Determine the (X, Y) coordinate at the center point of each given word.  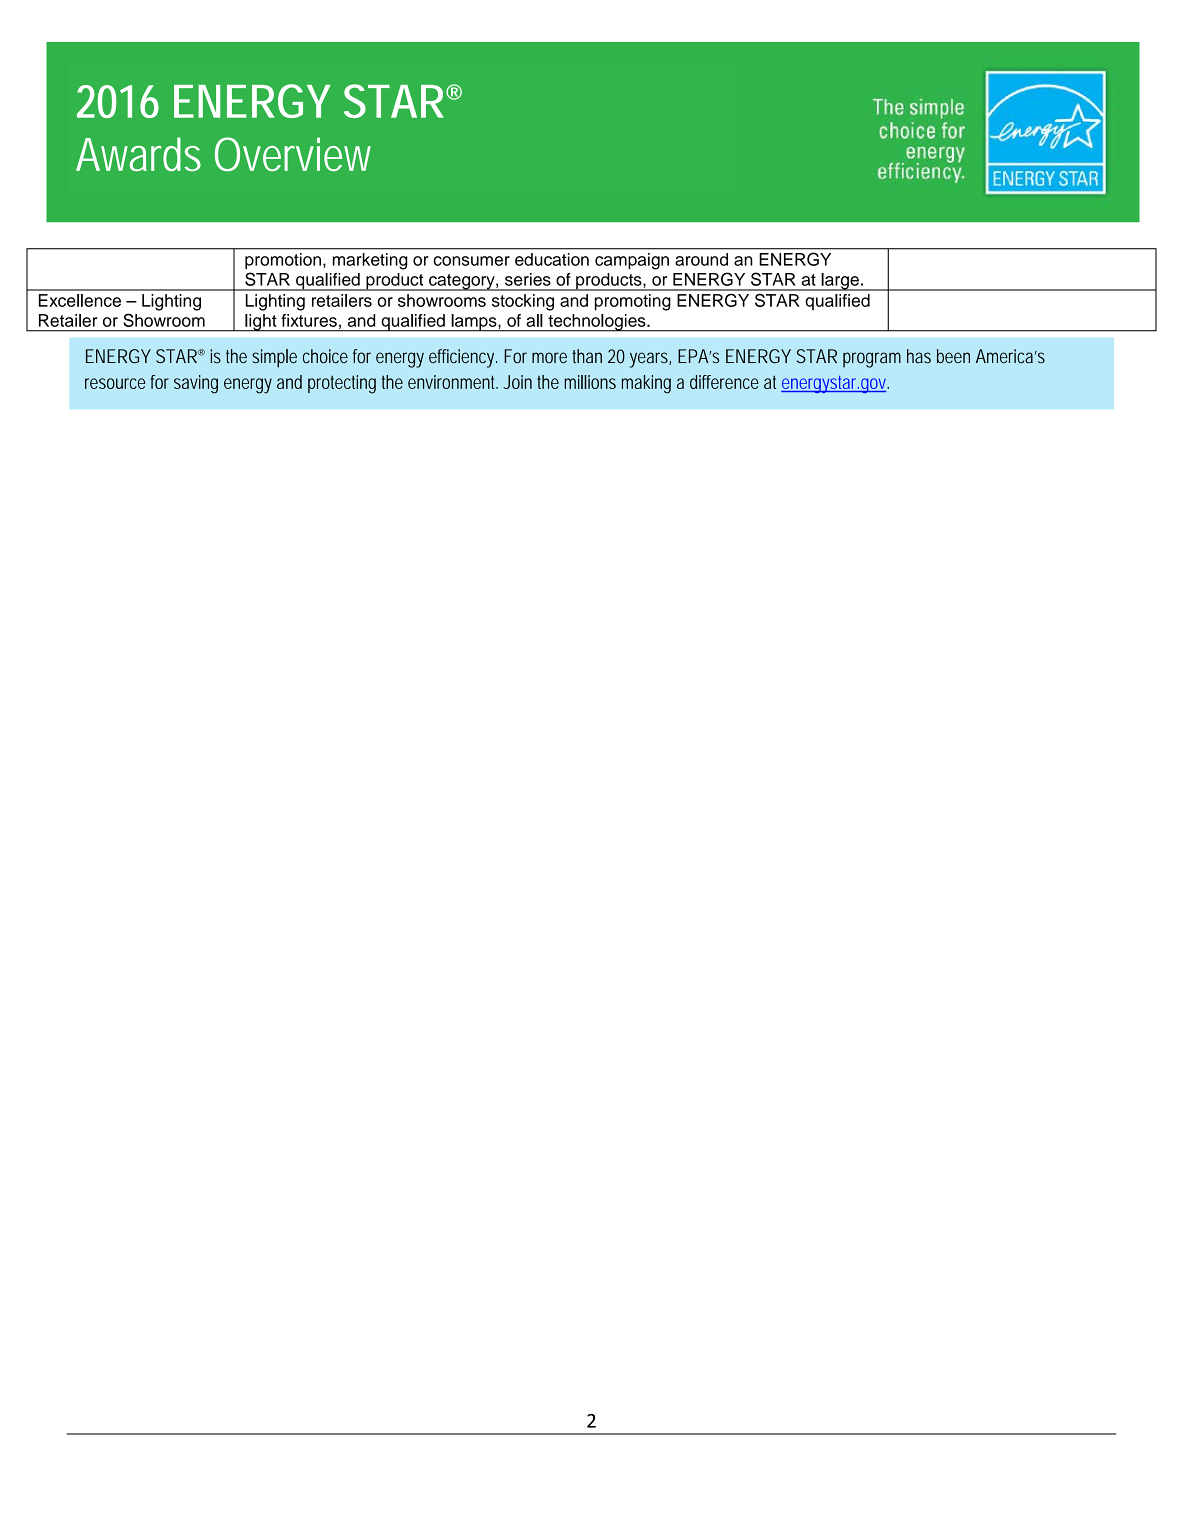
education (552, 259)
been (953, 356)
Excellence (80, 300)
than (587, 356)
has (919, 356)
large (840, 282)
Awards (138, 154)
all (534, 320)
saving (196, 384)
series (528, 279)
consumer (471, 261)
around (701, 259)
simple (274, 358)
